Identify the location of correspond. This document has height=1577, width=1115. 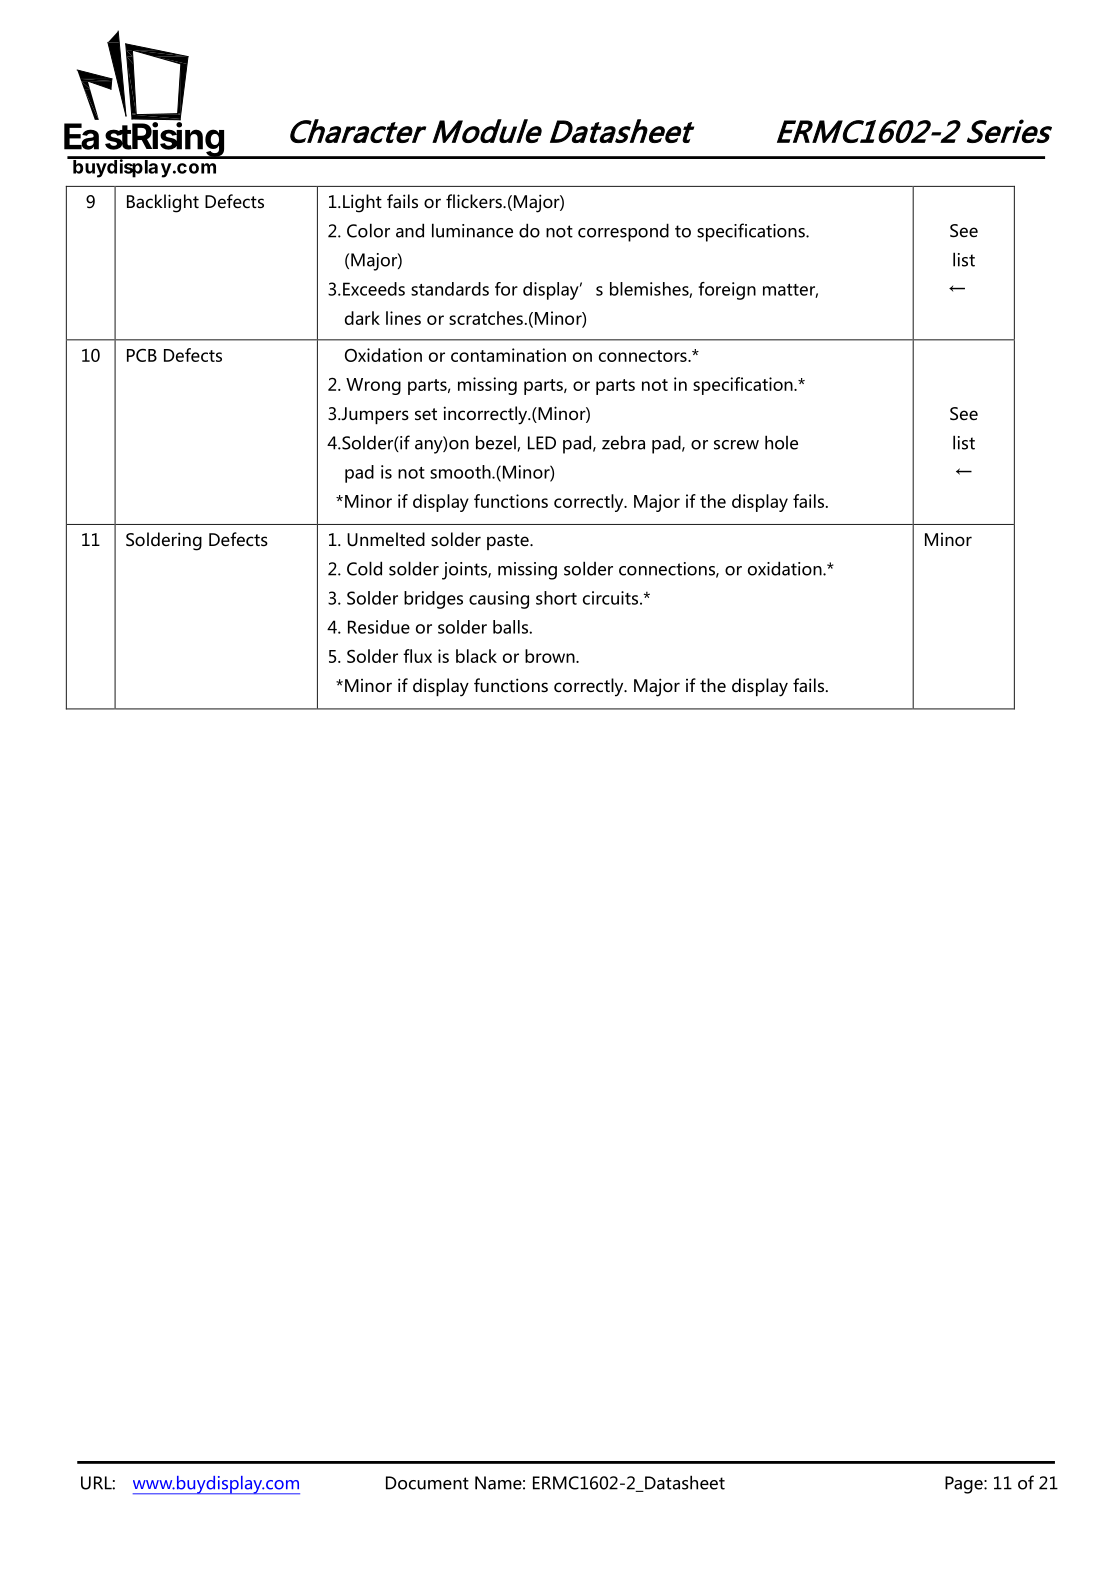
(623, 232).
